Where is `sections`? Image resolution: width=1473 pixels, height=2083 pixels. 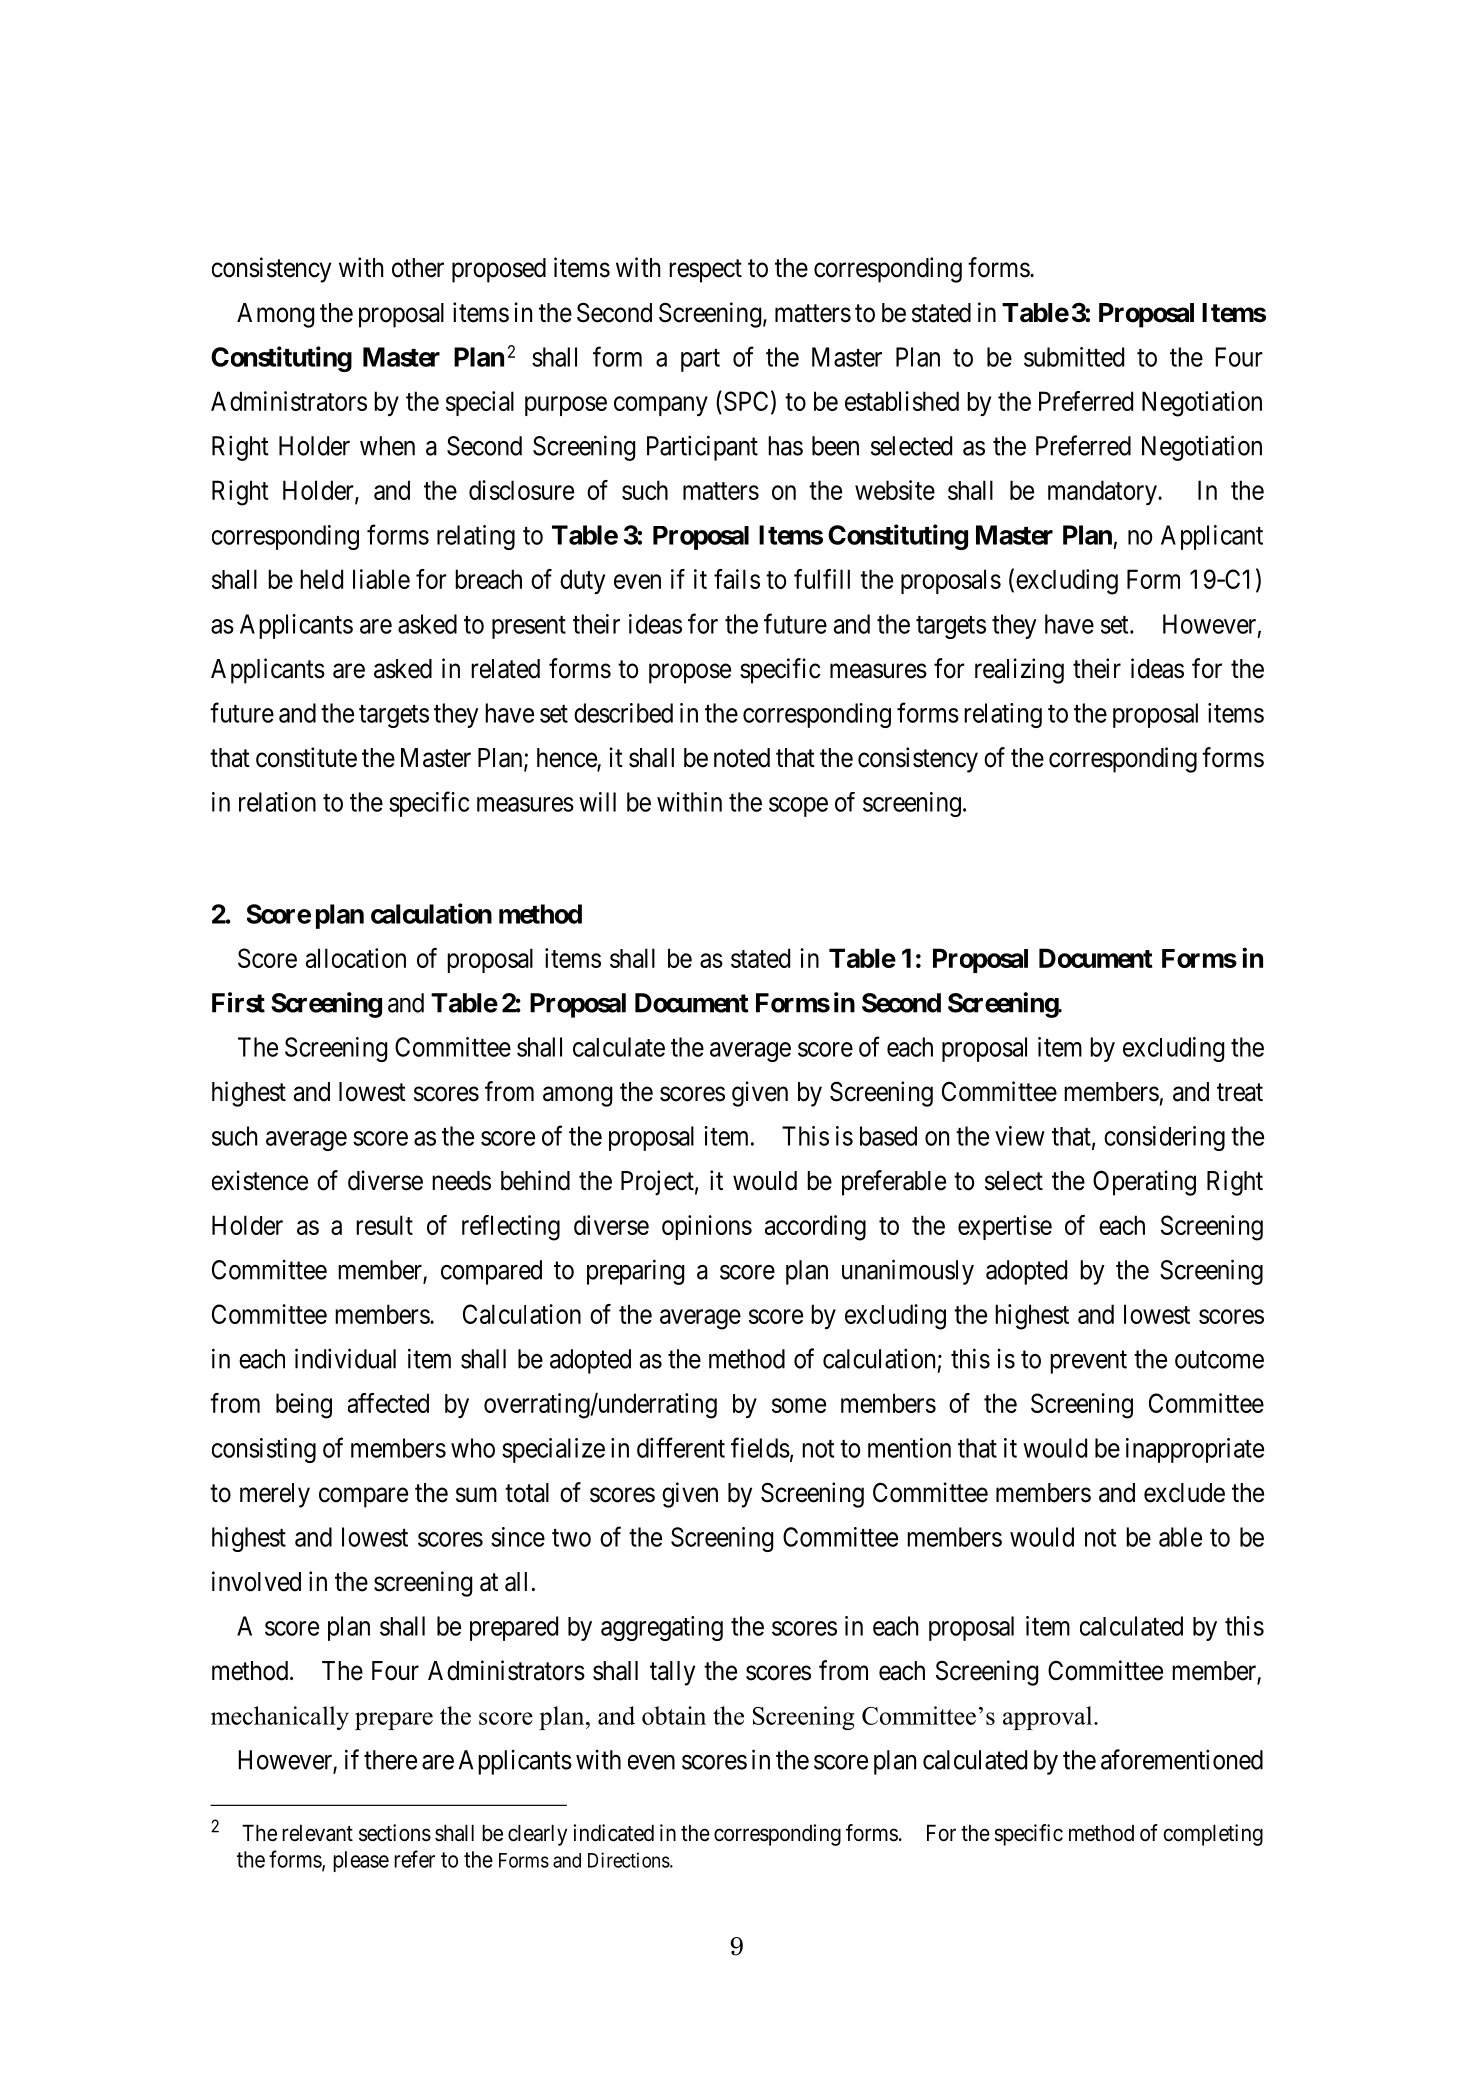 sections is located at coordinates (395, 1833).
